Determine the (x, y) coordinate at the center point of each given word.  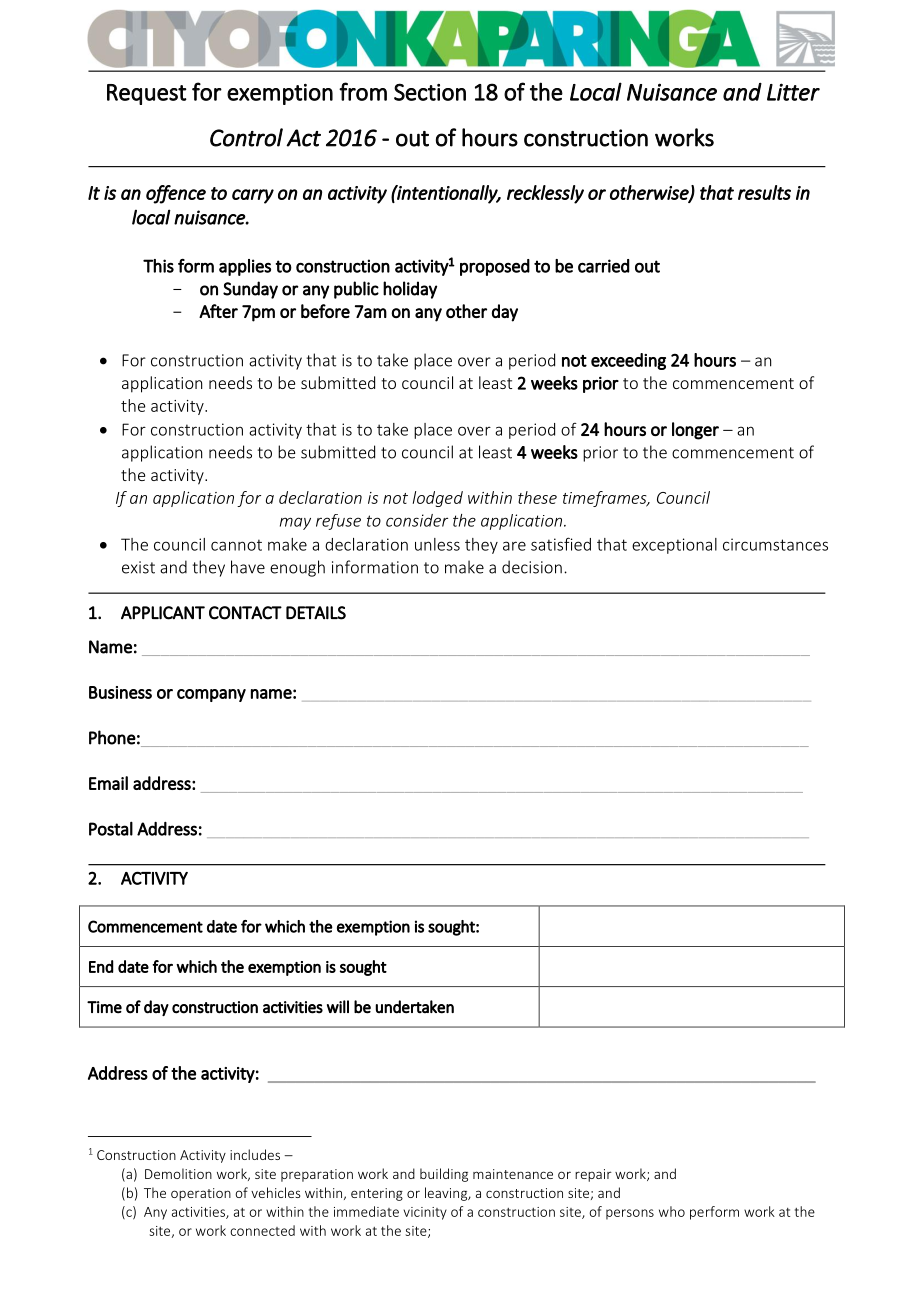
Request (147, 94)
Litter (793, 92)
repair (593, 1175)
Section (430, 92)
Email (108, 783)
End (101, 966)
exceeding (628, 361)
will (338, 1006)
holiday (410, 290)
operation (201, 1194)
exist (138, 567)
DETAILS (316, 613)
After (218, 311)
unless (437, 544)
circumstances (775, 544)
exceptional (674, 546)
